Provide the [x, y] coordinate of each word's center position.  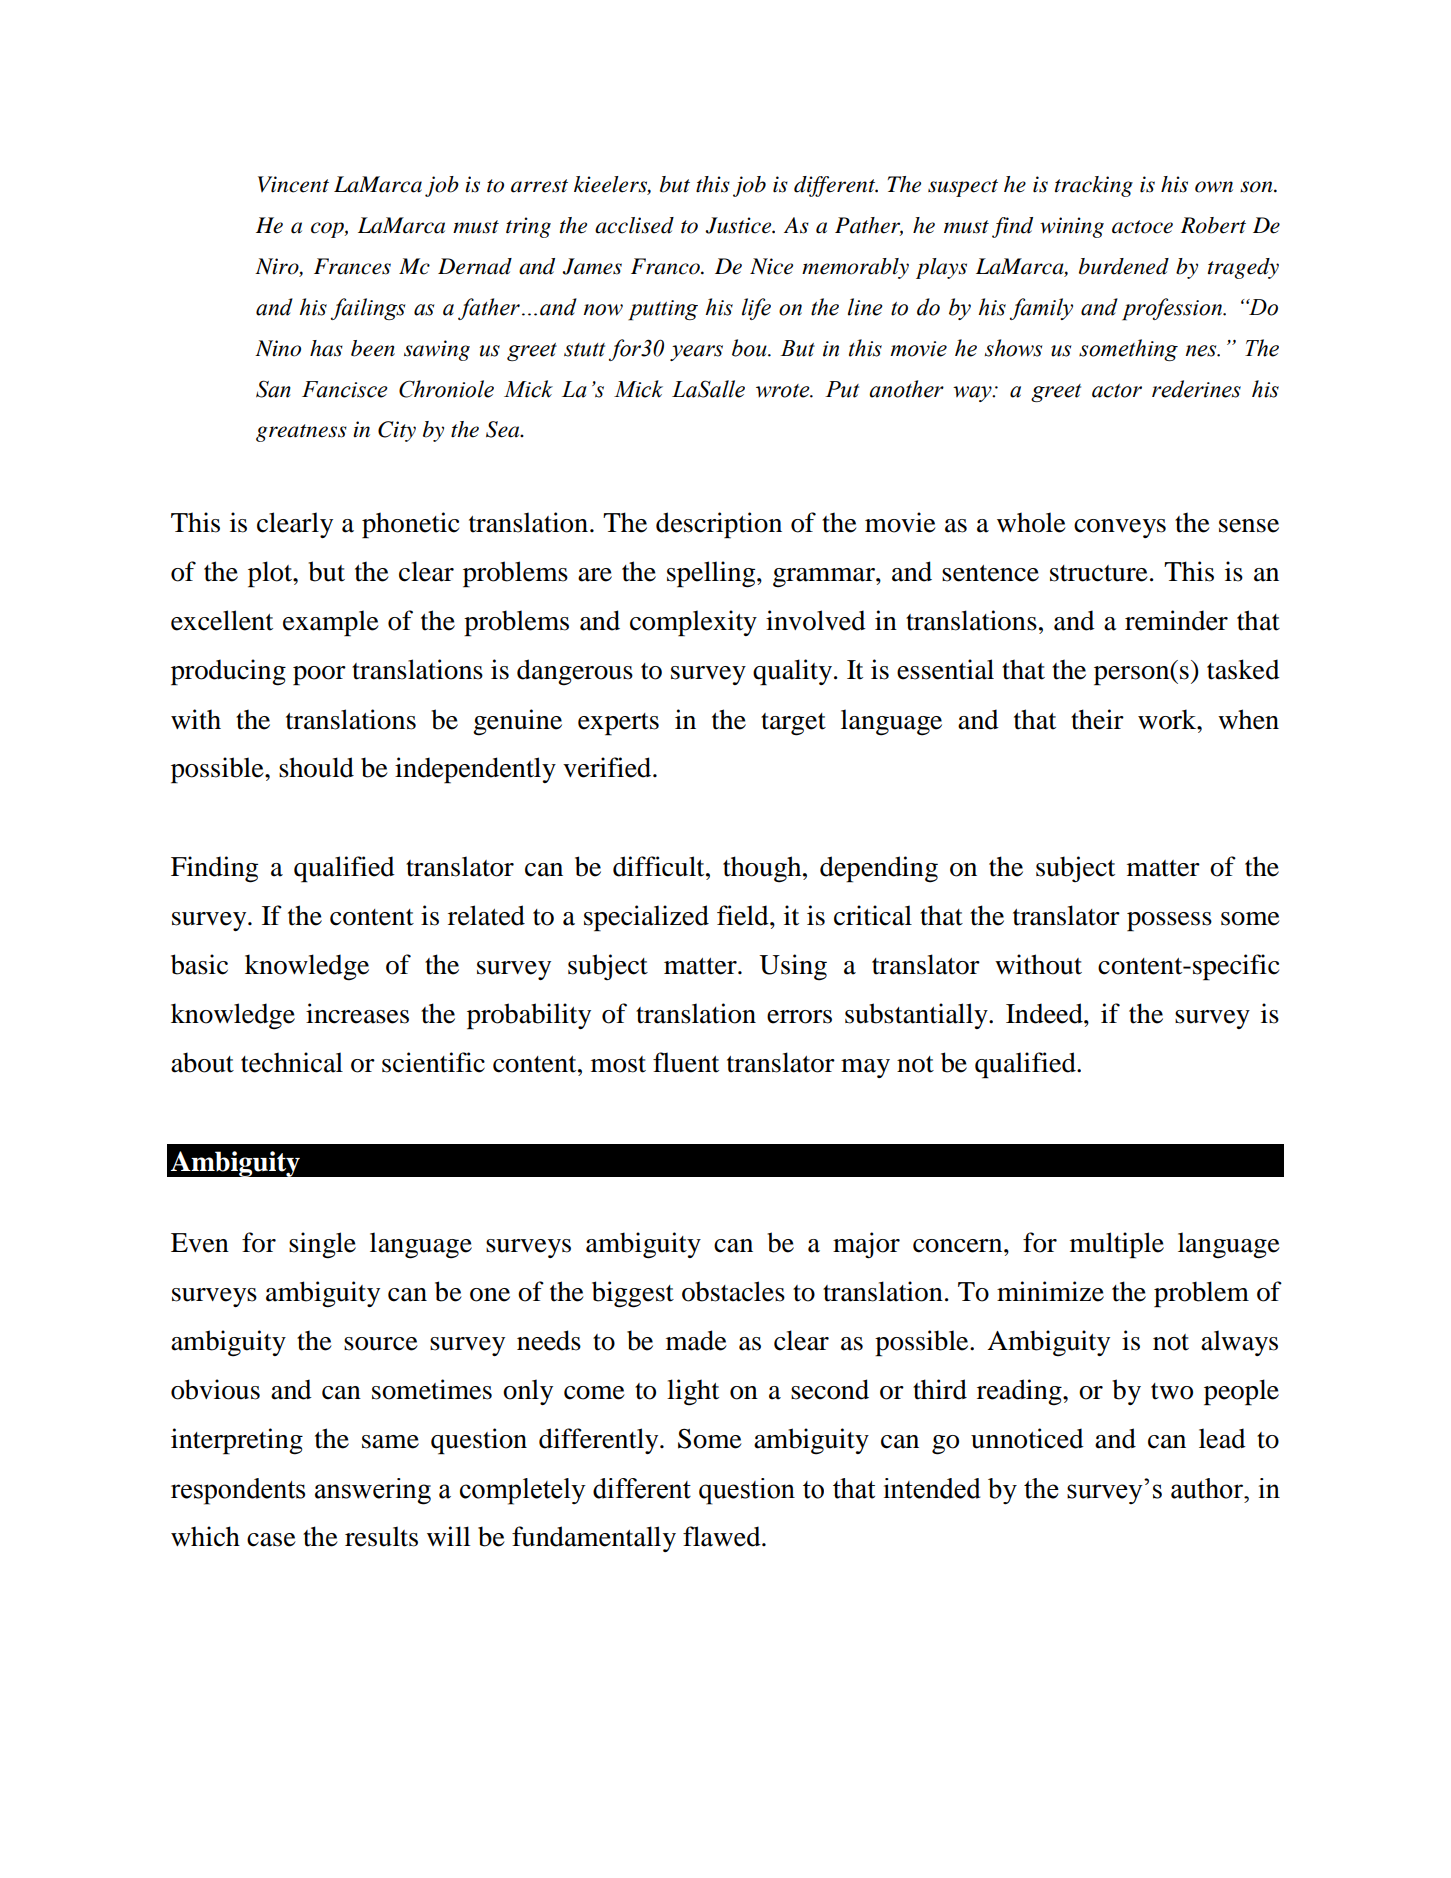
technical [292, 1062]
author [1208, 1488]
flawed [723, 1536]
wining [1072, 227]
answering [373, 1491]
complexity [693, 623]
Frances [352, 266]
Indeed [1045, 1013]
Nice [771, 266]
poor [319, 676]
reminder [1176, 620]
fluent [686, 1062]
